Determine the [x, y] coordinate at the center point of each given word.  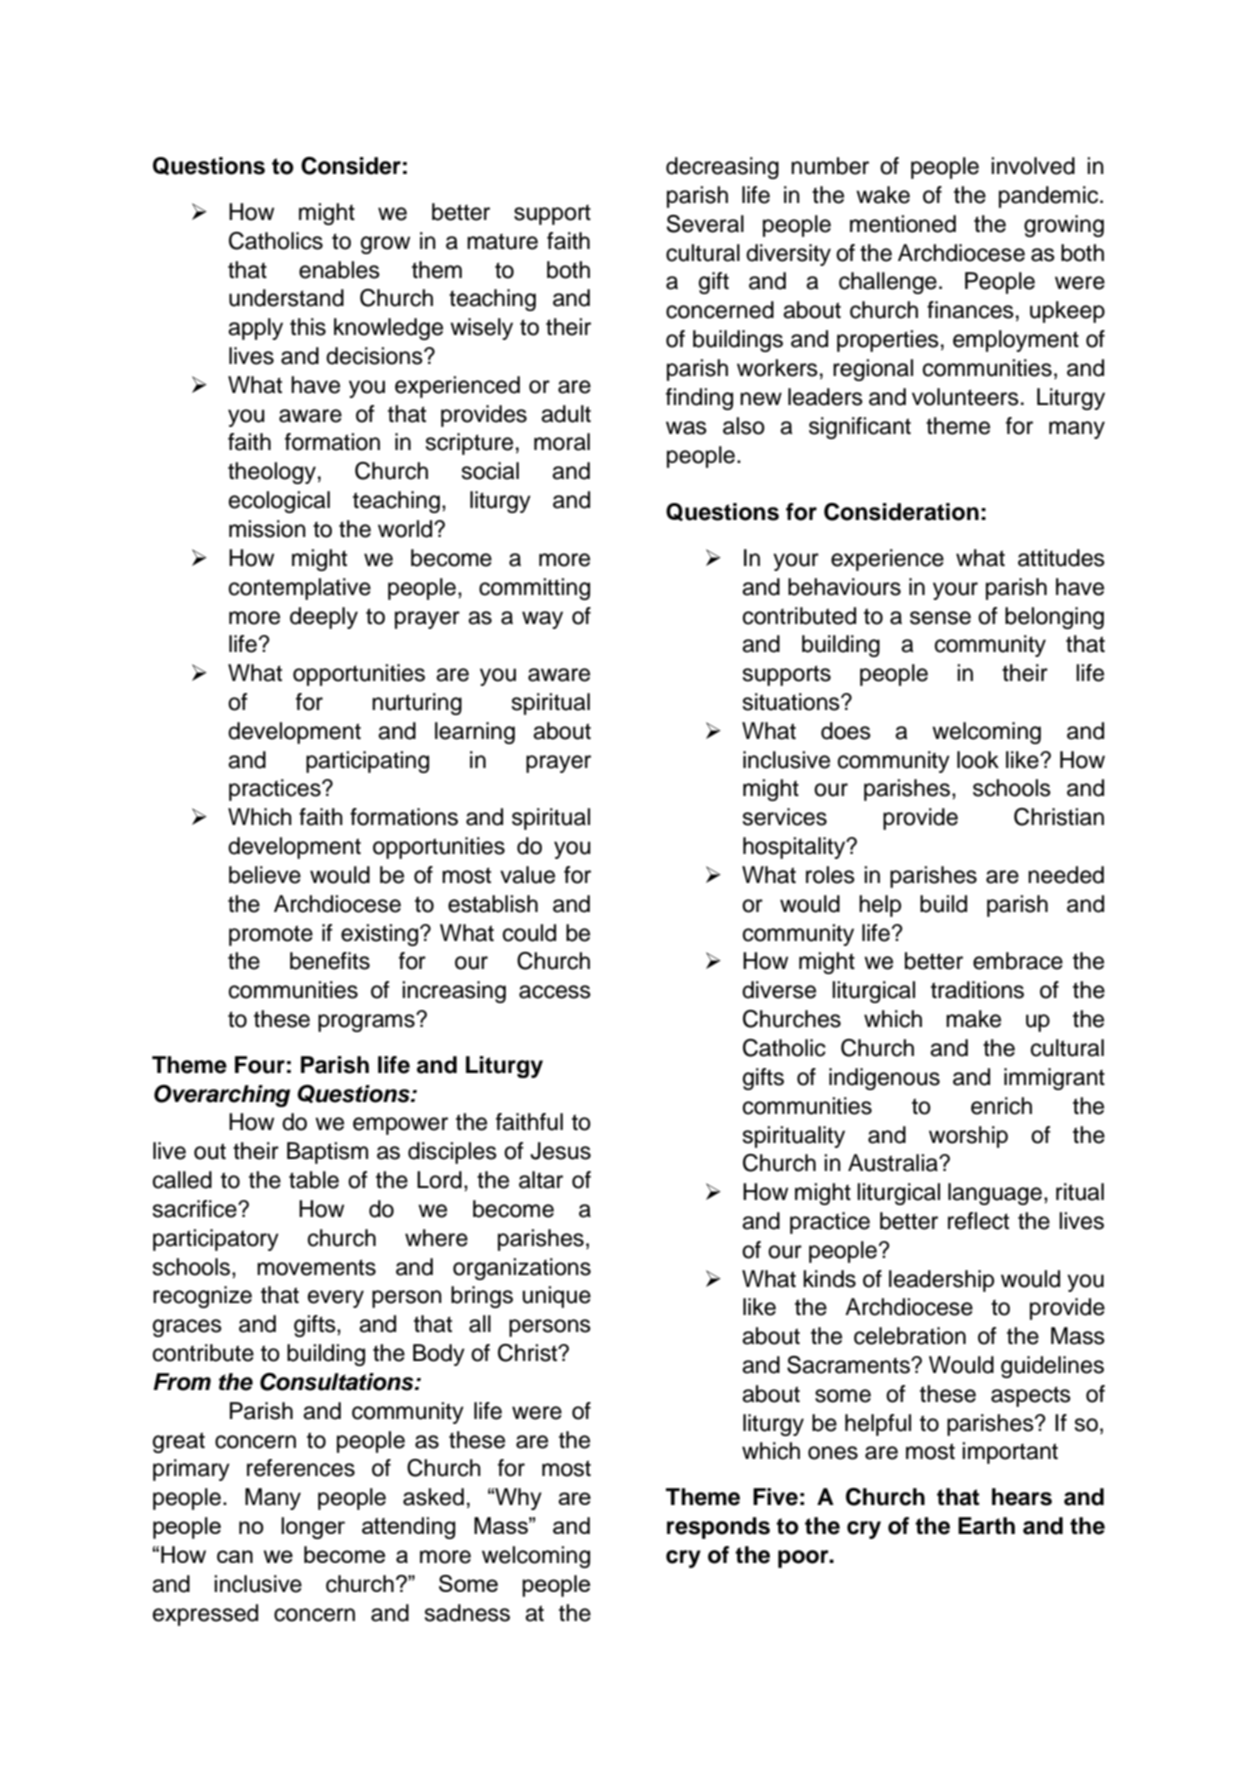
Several [705, 224]
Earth [986, 1526]
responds [718, 1528]
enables [339, 270]
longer [313, 1528]
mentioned [903, 224]
